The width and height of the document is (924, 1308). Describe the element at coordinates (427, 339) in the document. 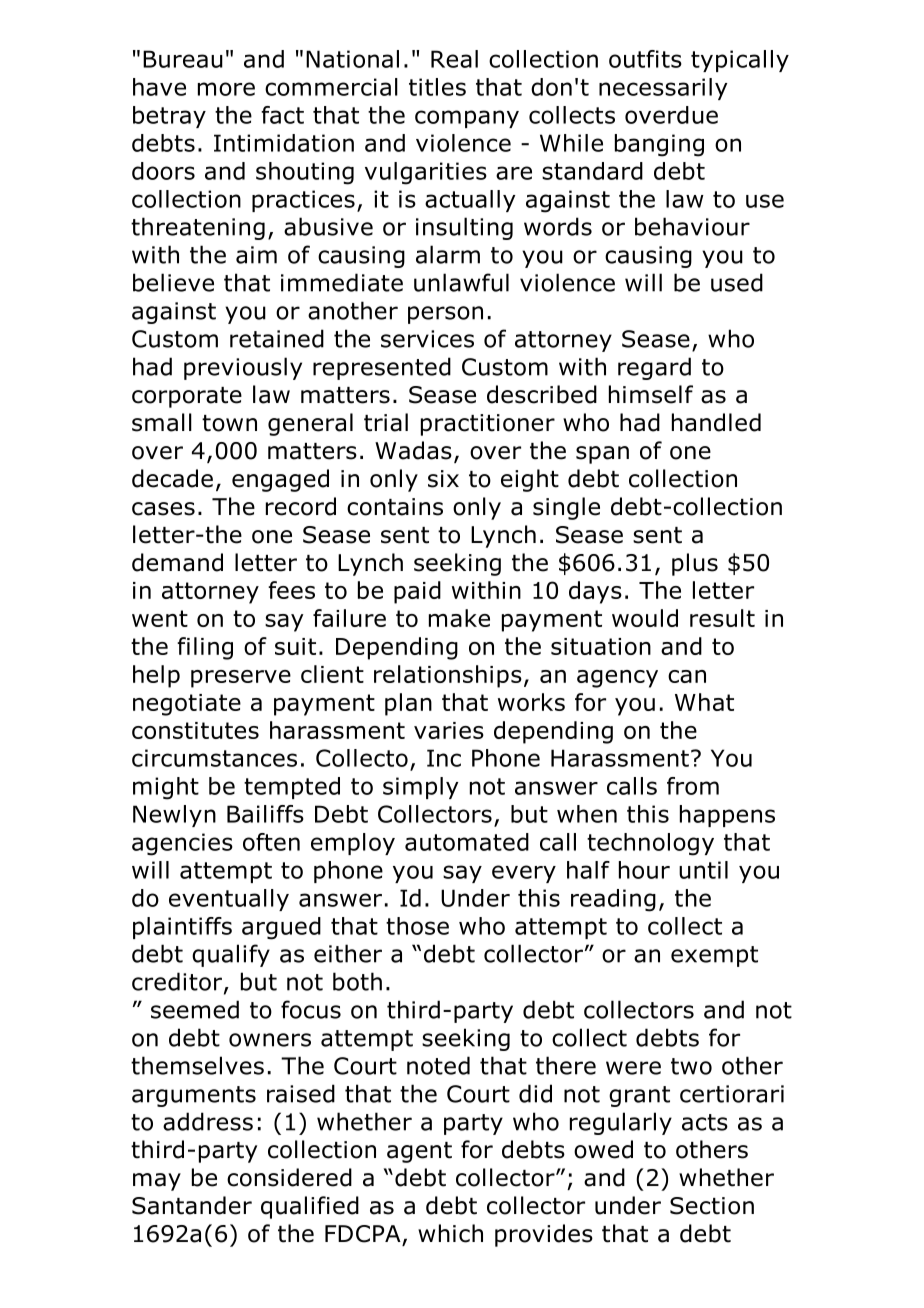

I see `services` at that location.
